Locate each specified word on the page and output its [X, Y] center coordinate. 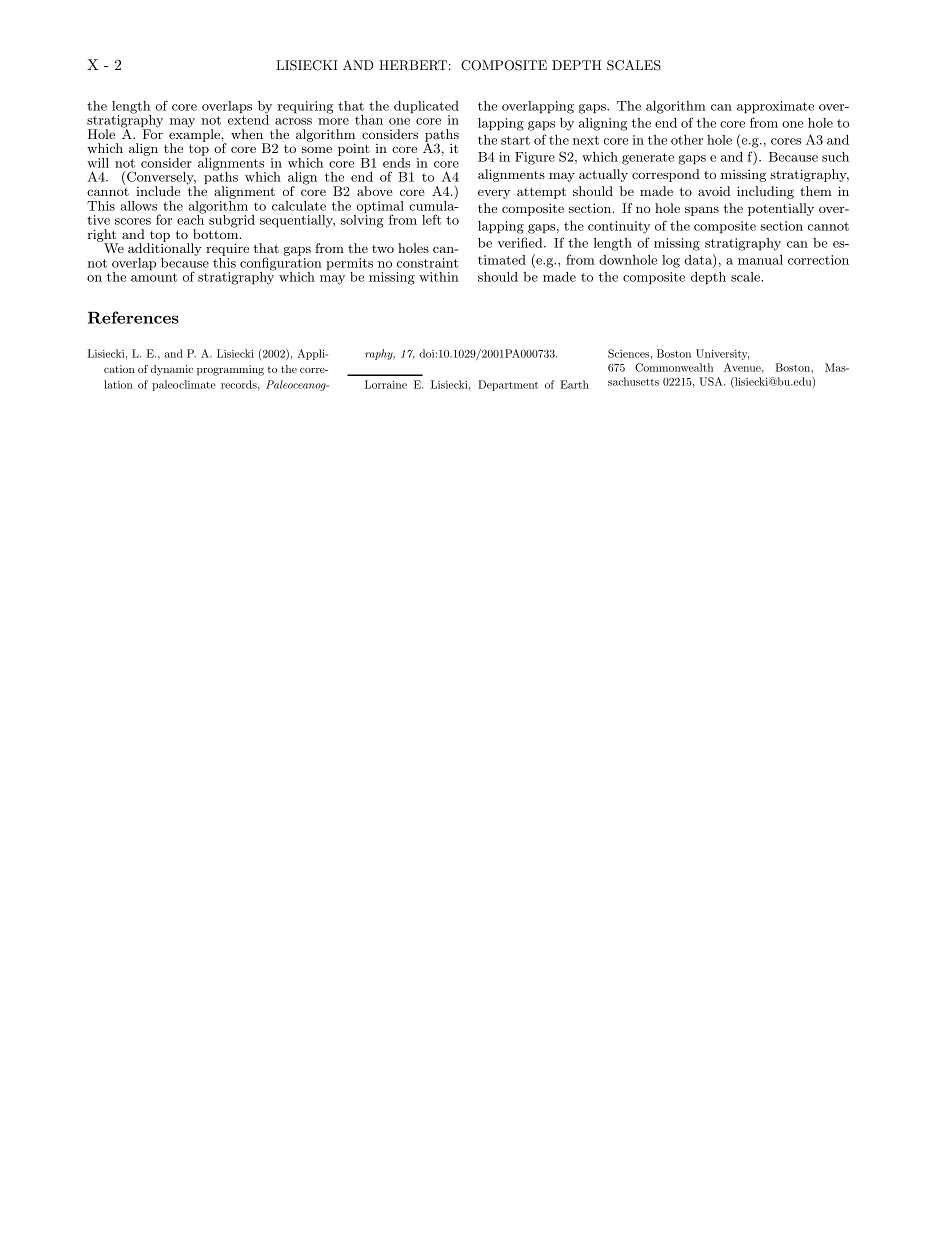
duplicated [426, 108]
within [439, 277]
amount [154, 277]
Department [508, 385]
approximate [775, 107]
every [494, 194]
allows [139, 206]
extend [248, 119]
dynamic [172, 370]
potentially [781, 209]
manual [760, 260]
